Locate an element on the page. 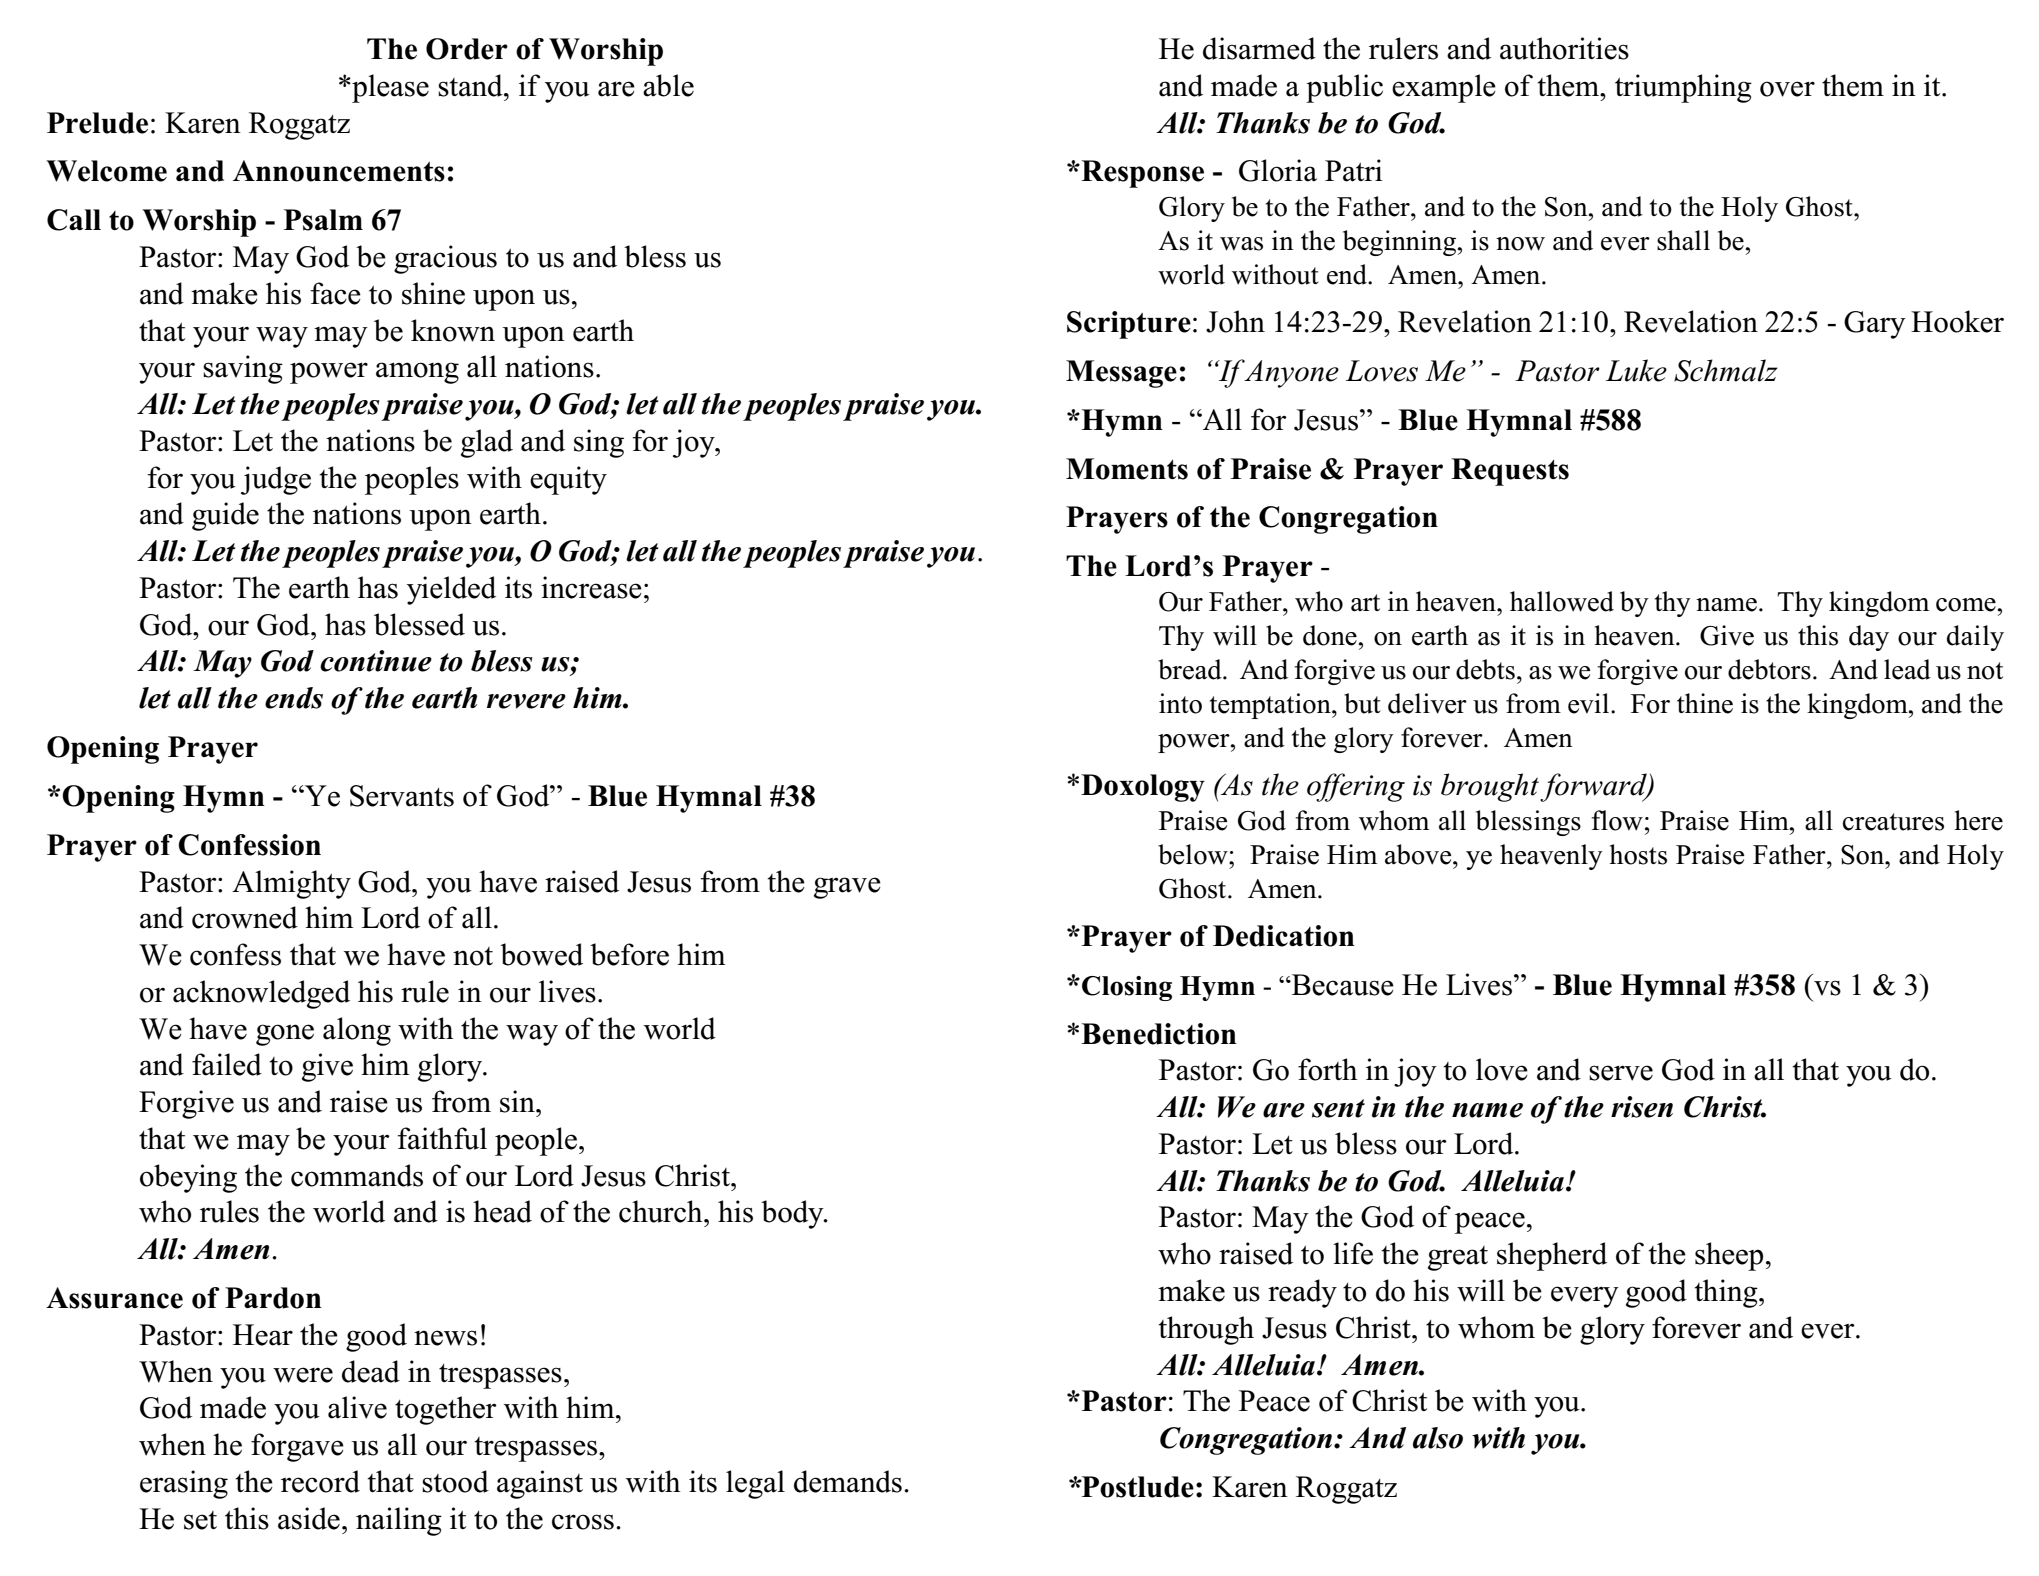  guide is located at coordinates (225, 516).
